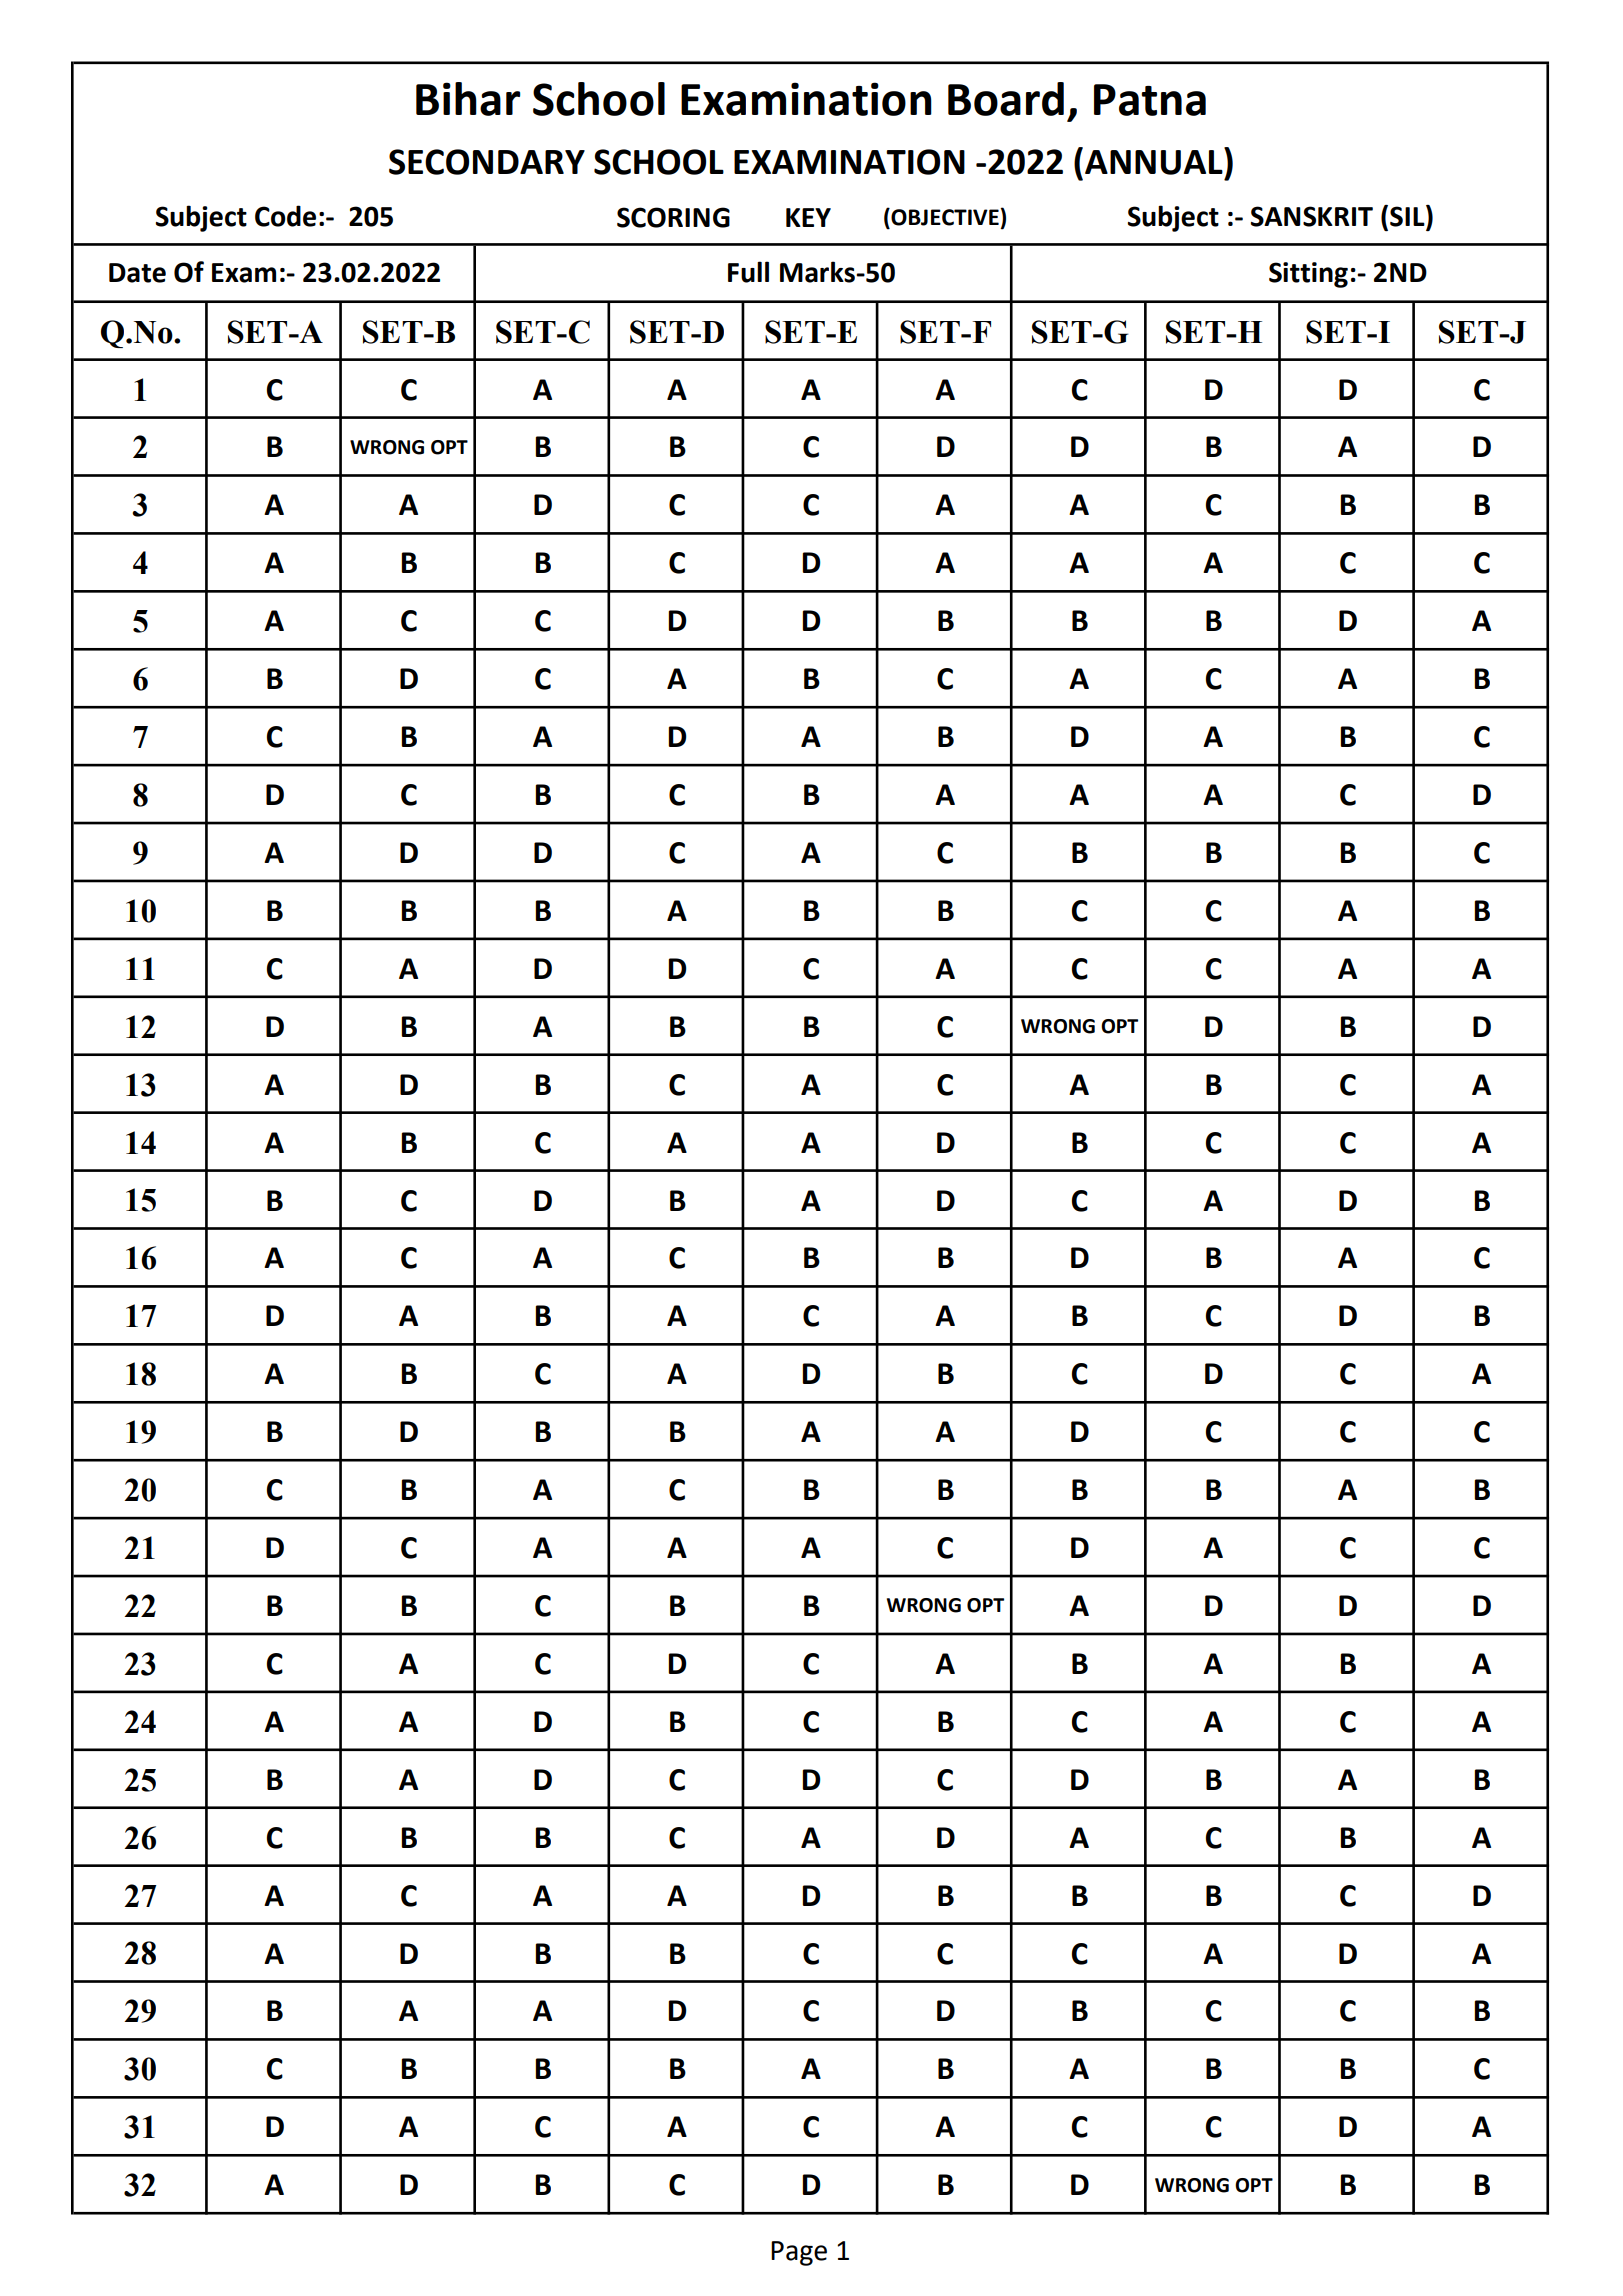  Describe the element at coordinates (137, 273) in the page. I see `Date` at that location.
